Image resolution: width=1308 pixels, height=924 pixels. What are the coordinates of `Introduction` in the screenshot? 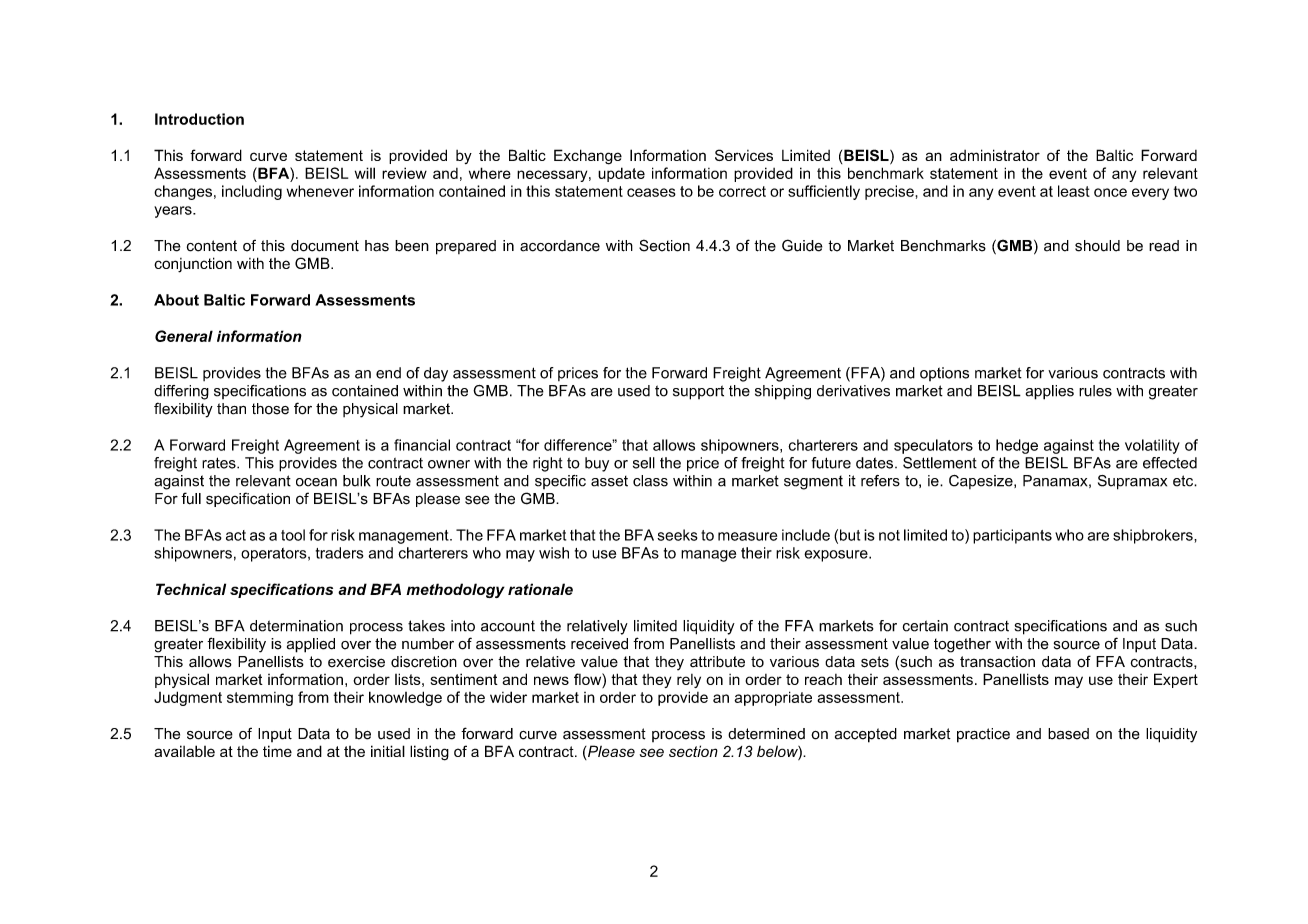 It's located at (199, 119).
